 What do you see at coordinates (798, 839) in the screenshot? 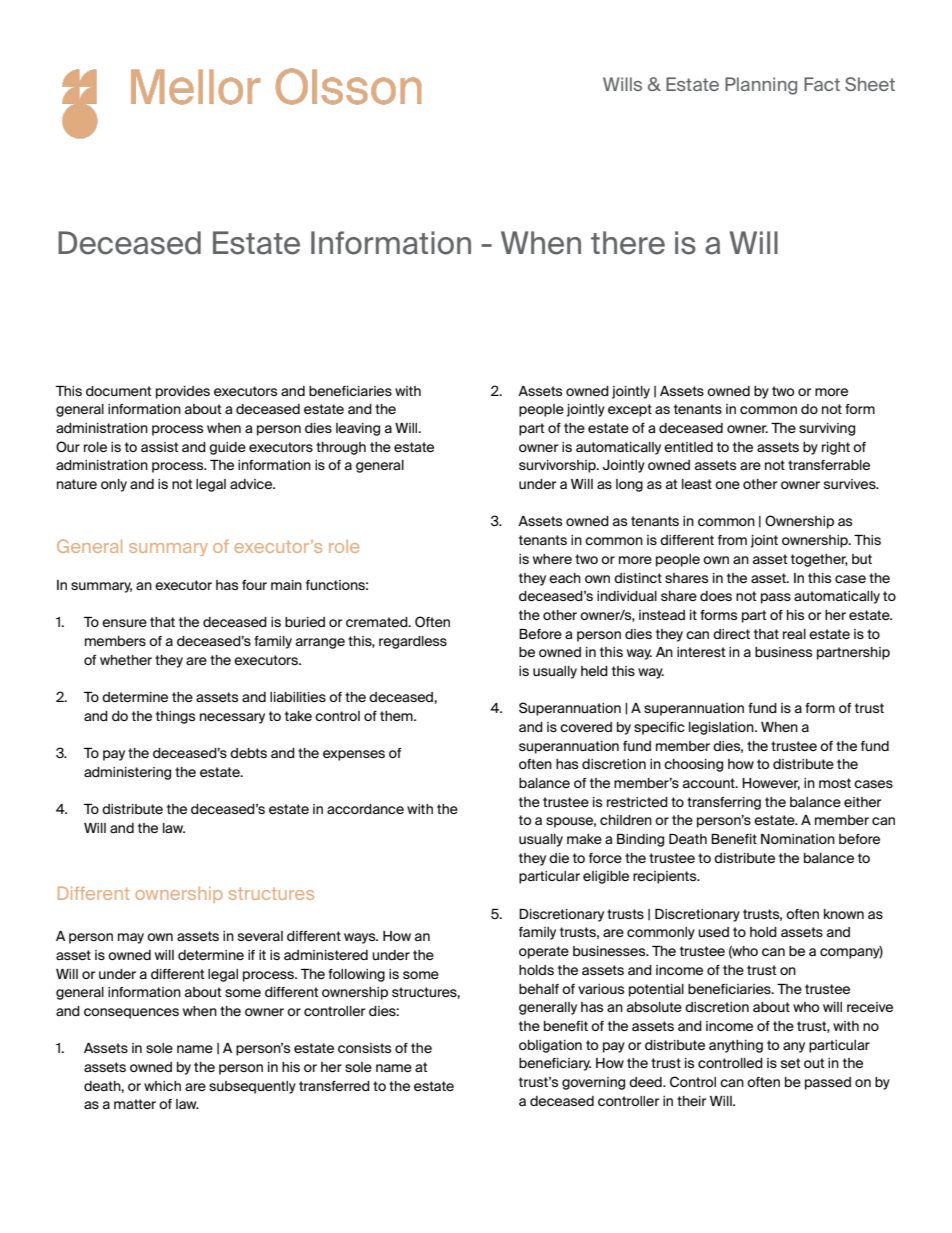
I see `Nomination` at bounding box center [798, 839].
